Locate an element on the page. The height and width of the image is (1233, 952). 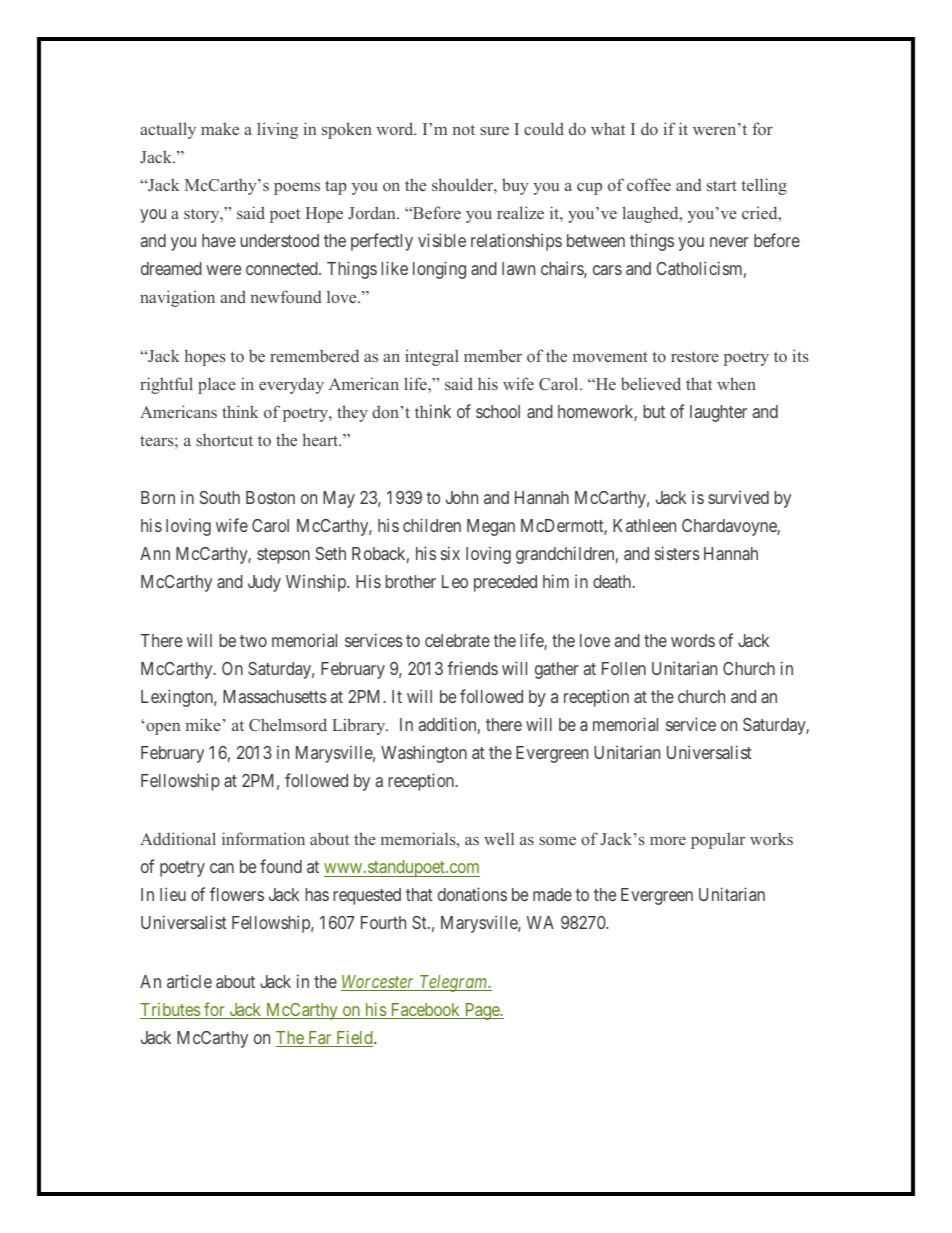
popular is located at coordinates (718, 840).
